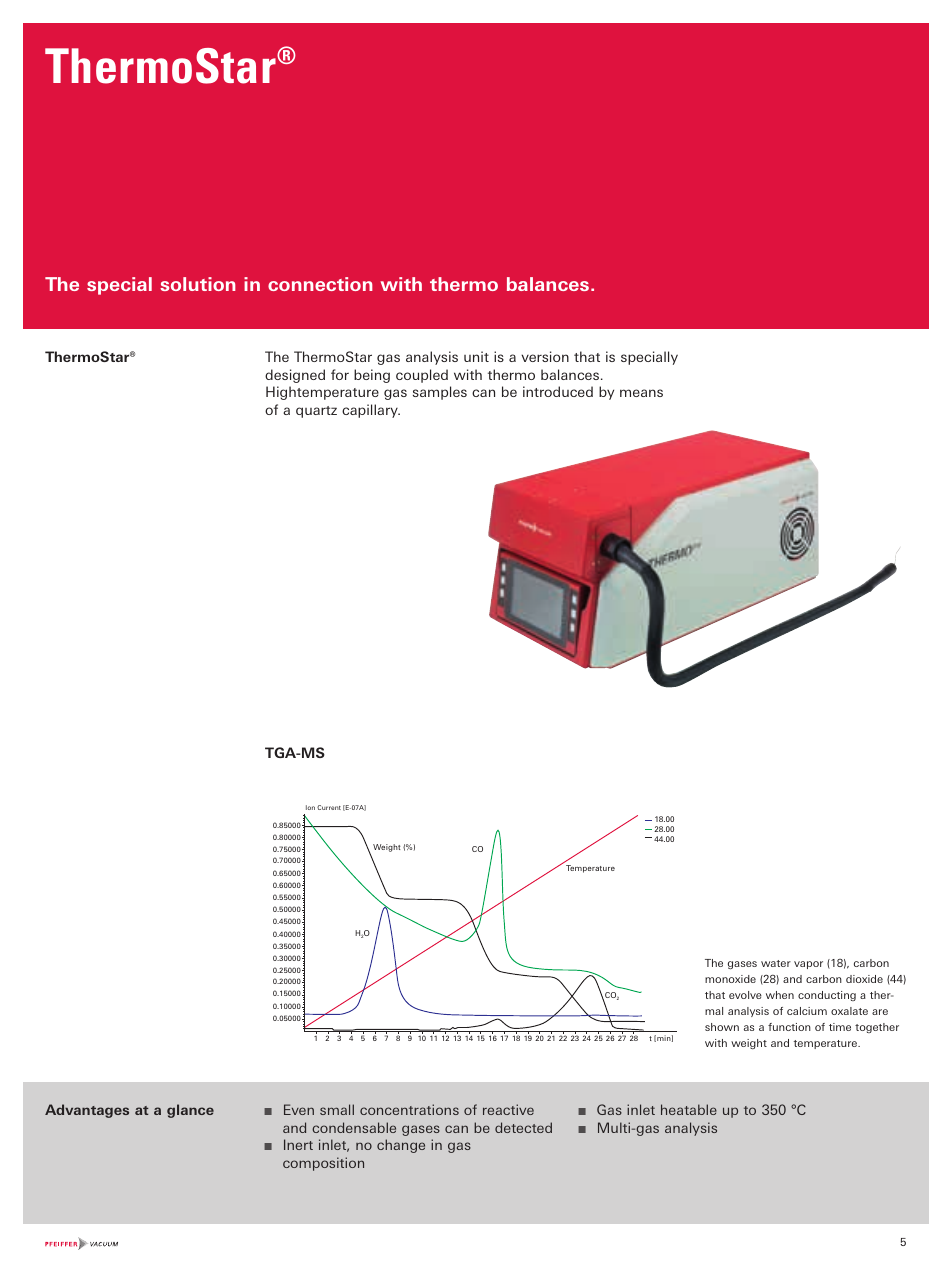 Image resolution: width=952 pixels, height=1270 pixels. What do you see at coordinates (476, 356) in the image?
I see `unit` at bounding box center [476, 356].
